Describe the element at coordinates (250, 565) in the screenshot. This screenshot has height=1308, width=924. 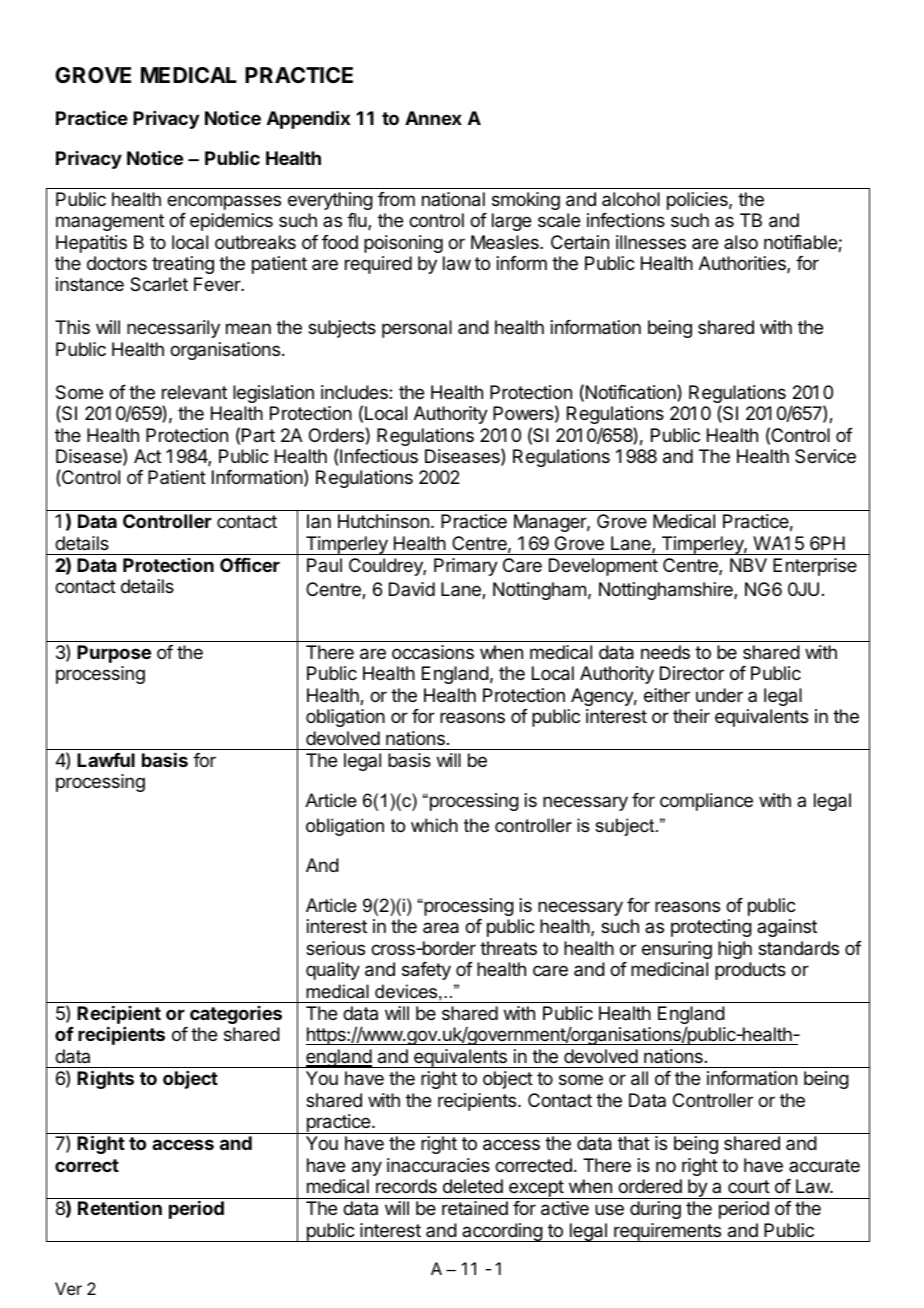
I see `Officer` at that location.
